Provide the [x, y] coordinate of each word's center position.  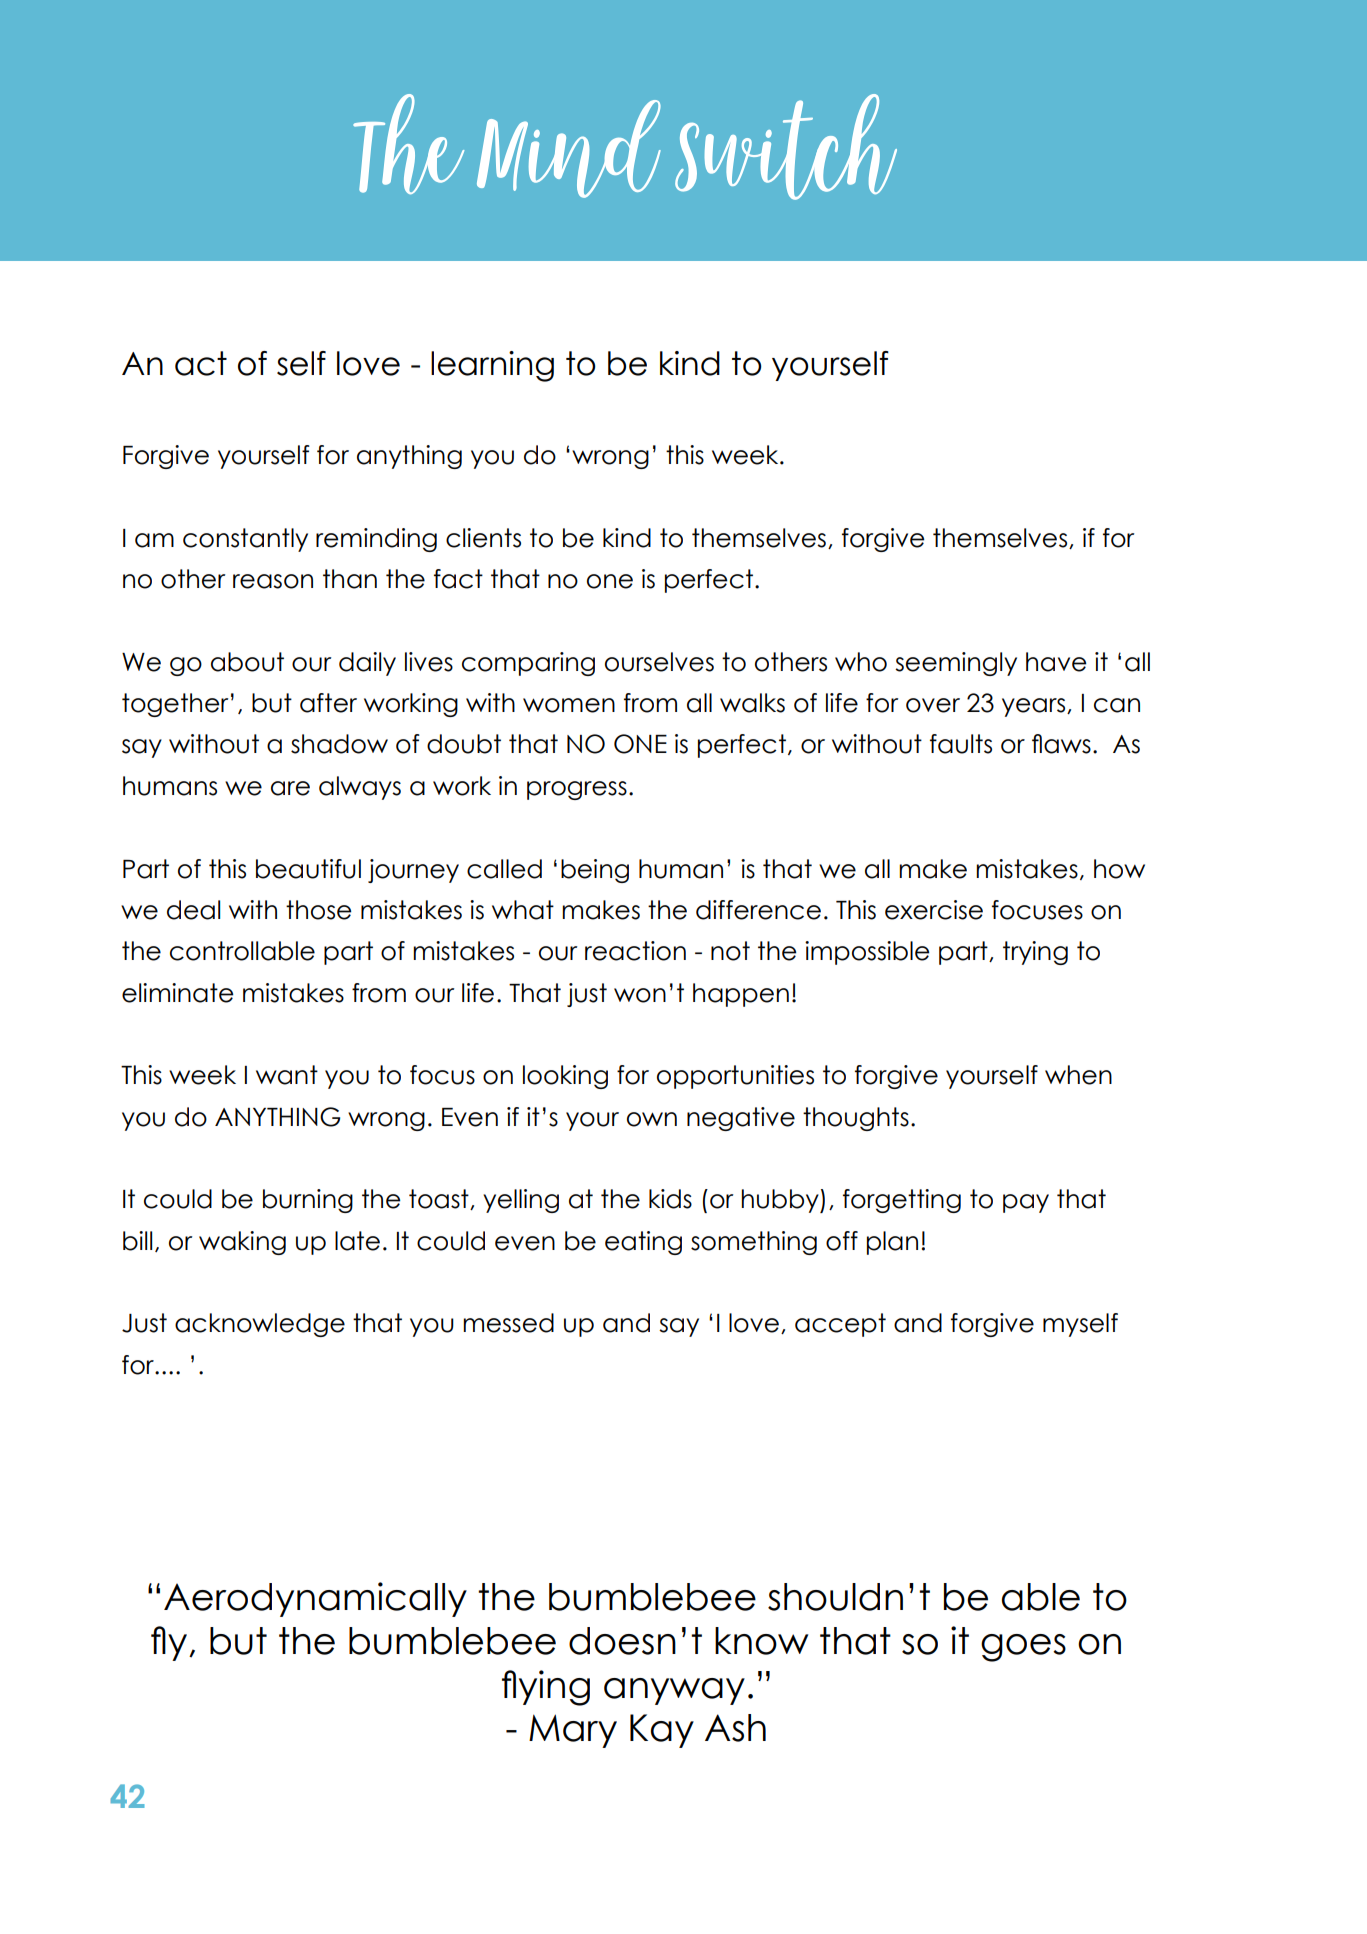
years [1035, 707]
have [1056, 662]
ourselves [659, 662]
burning [308, 1201]
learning [492, 366]
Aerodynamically [315, 1599]
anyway [674, 1691]
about [247, 662]
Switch [786, 147]
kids [670, 1199]
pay [1026, 1203]
